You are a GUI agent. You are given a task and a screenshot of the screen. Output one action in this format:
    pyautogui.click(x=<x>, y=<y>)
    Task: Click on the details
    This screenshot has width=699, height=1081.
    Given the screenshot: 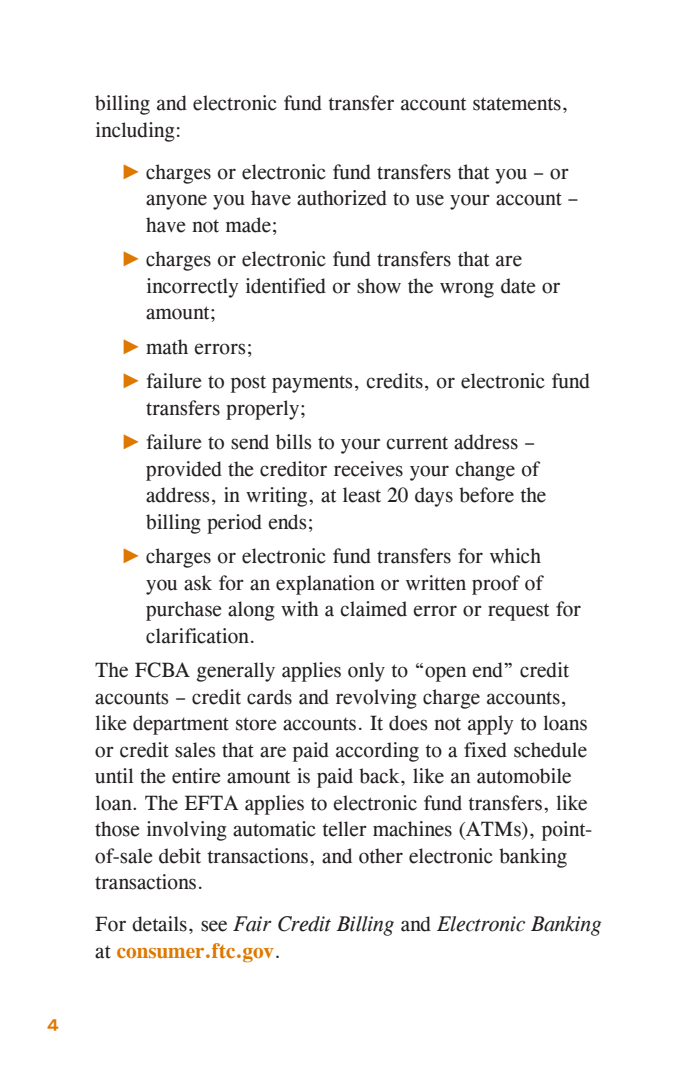 What is the action you would take?
    pyautogui.click(x=159, y=924)
